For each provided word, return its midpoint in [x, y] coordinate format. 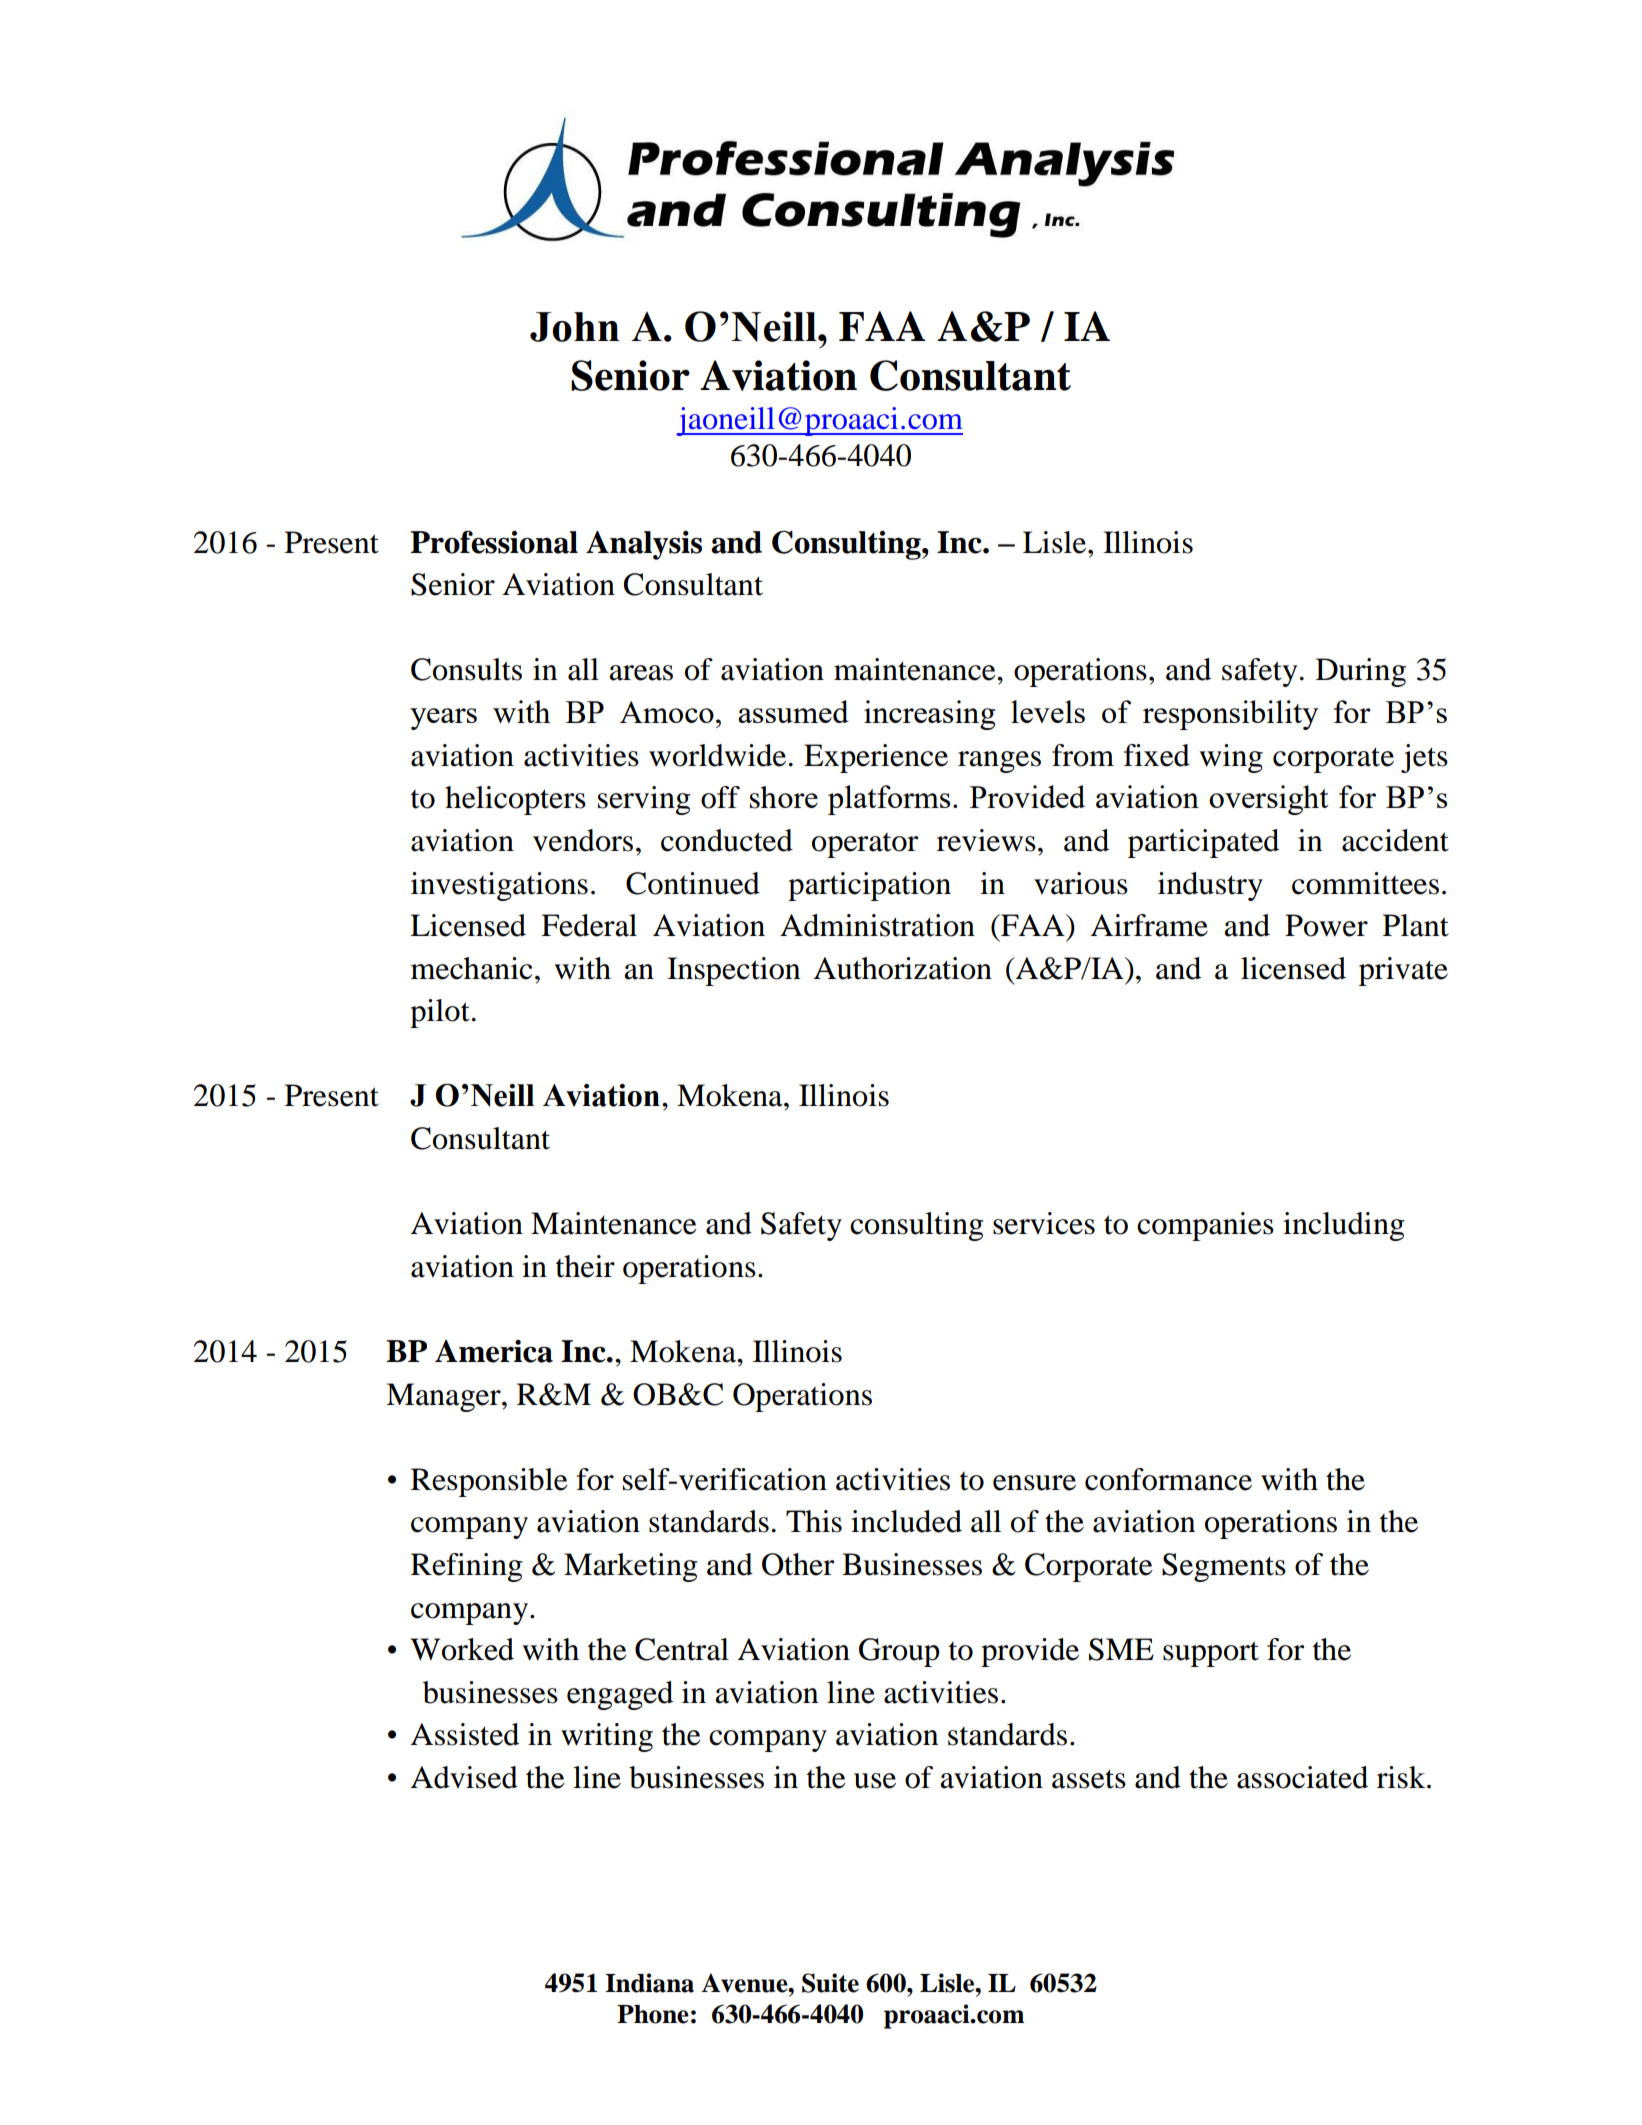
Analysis [644, 545]
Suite [830, 1983]
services [1044, 1223]
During [1361, 672]
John [575, 327]
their [585, 1266]
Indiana [649, 1983]
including [1343, 1226]
